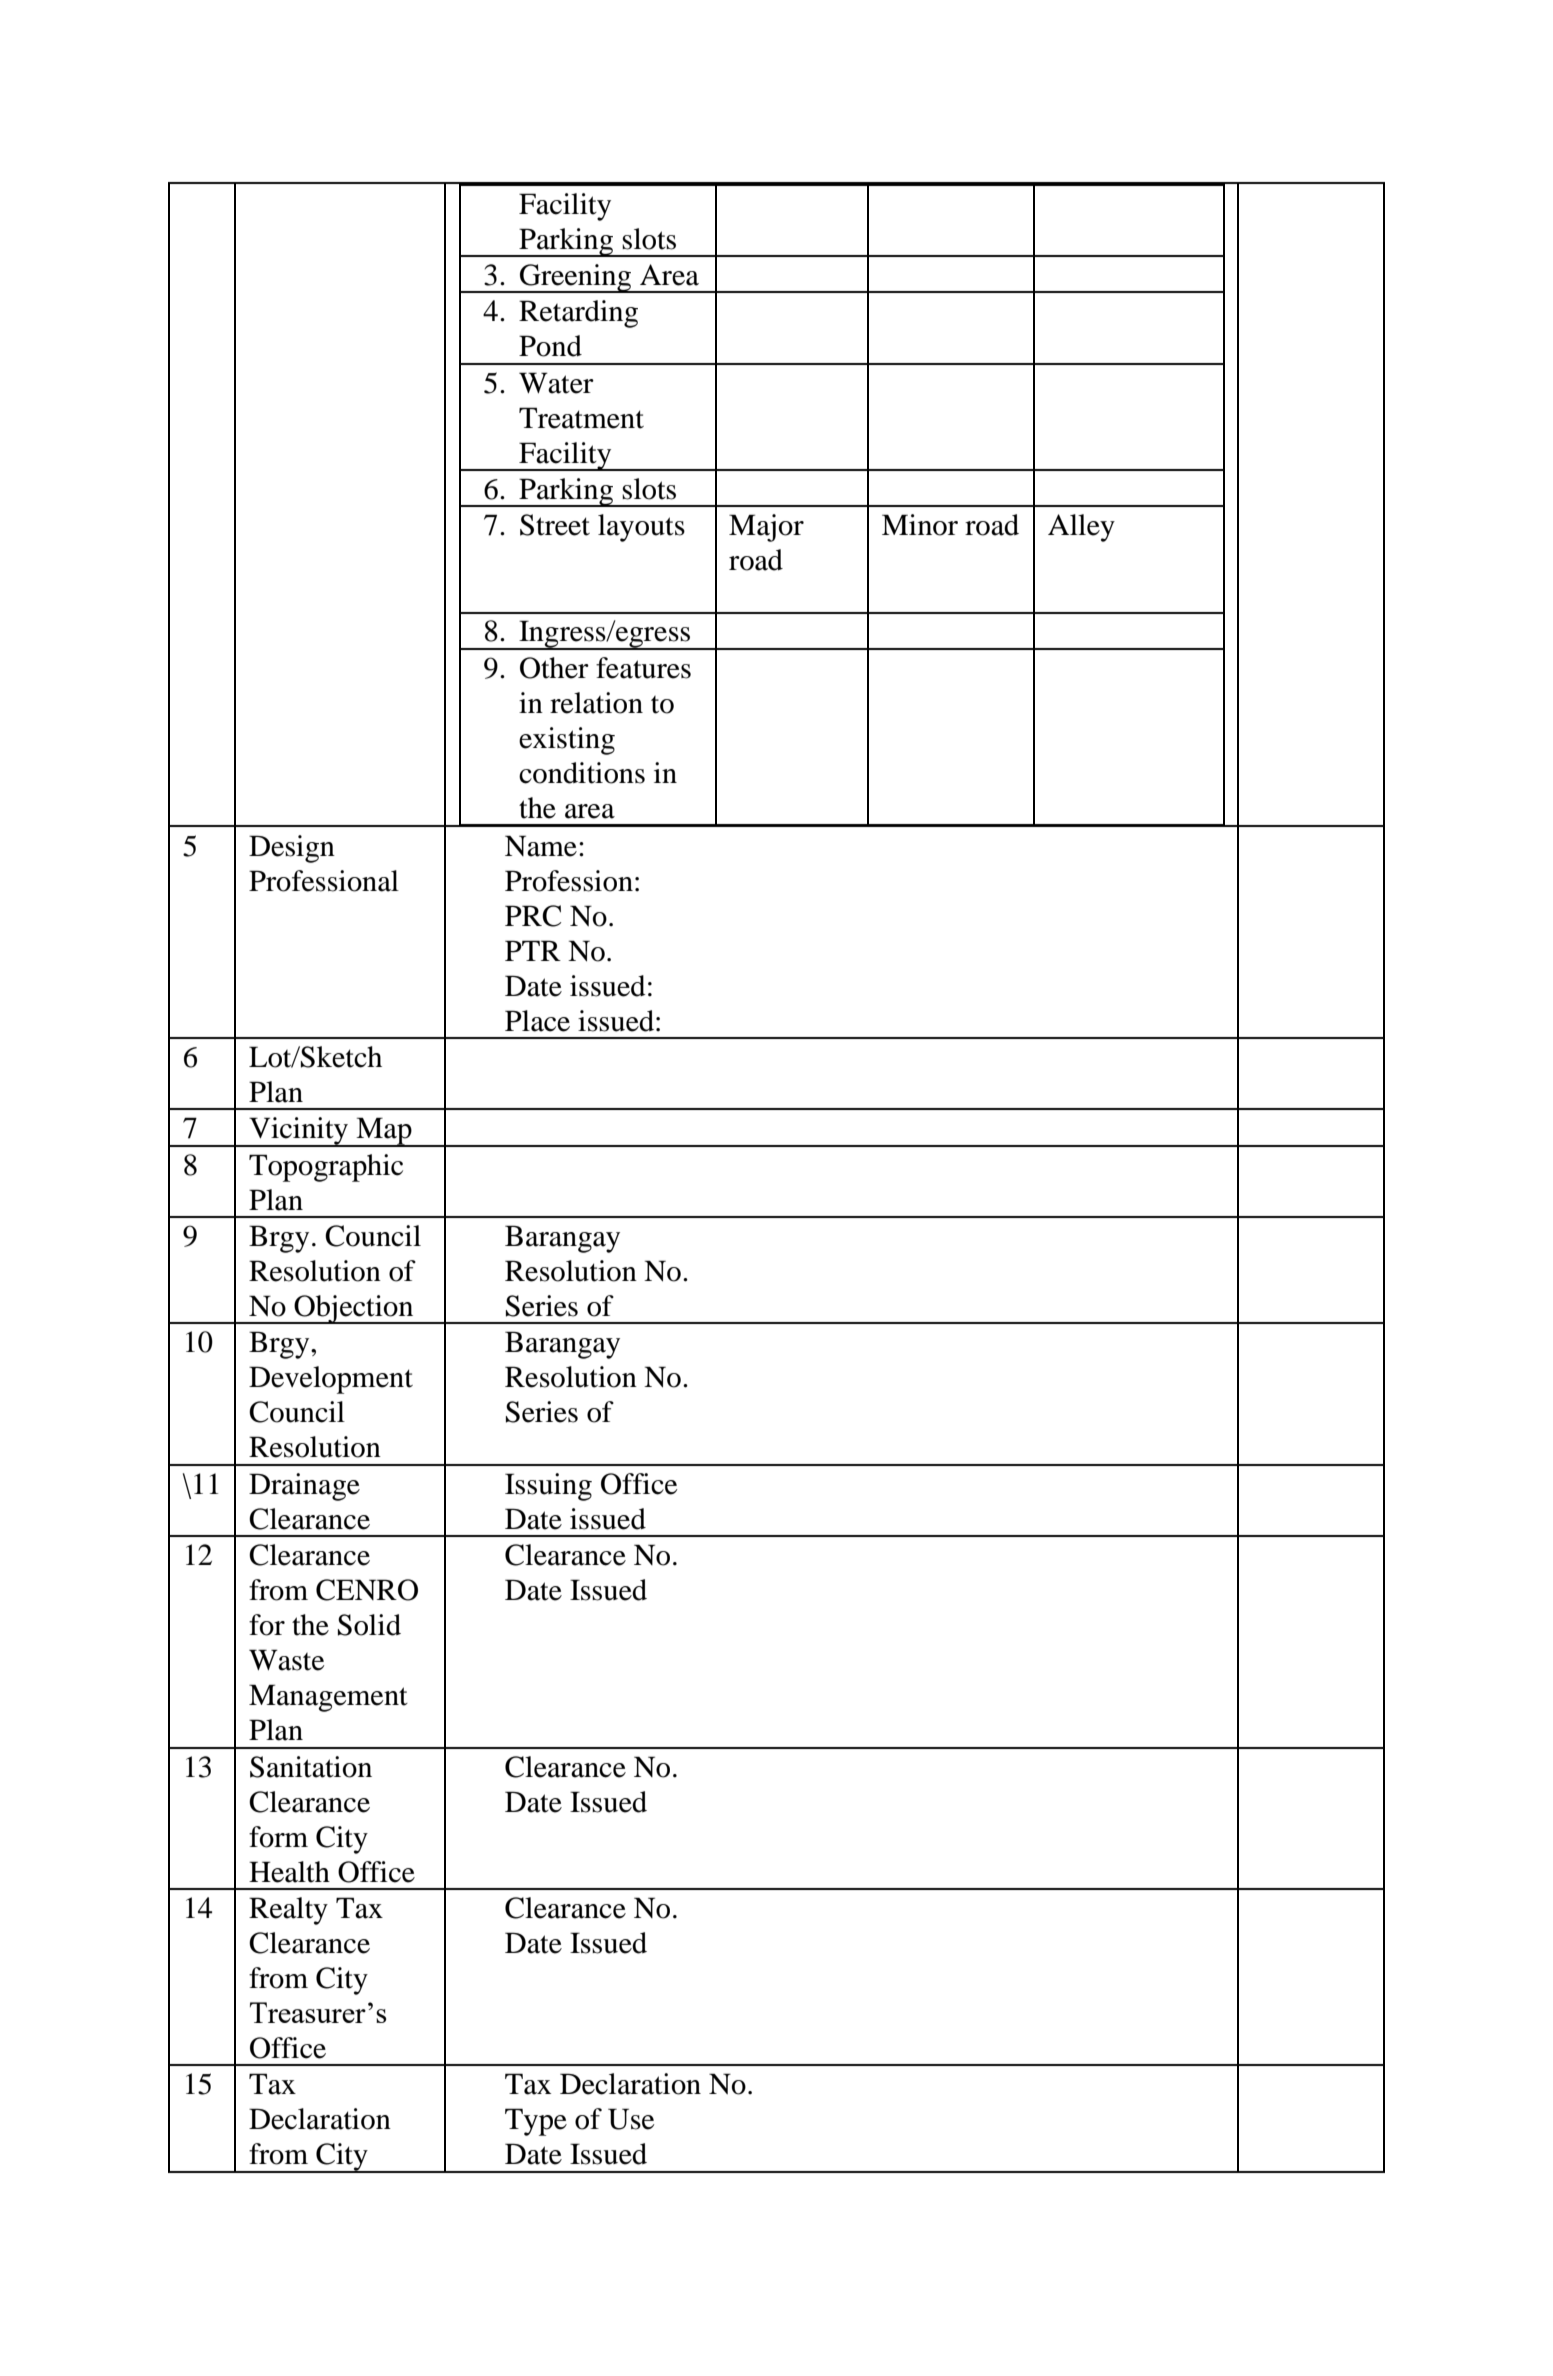  Describe the element at coordinates (631, 2119) in the screenshot. I see `Use` at that location.
